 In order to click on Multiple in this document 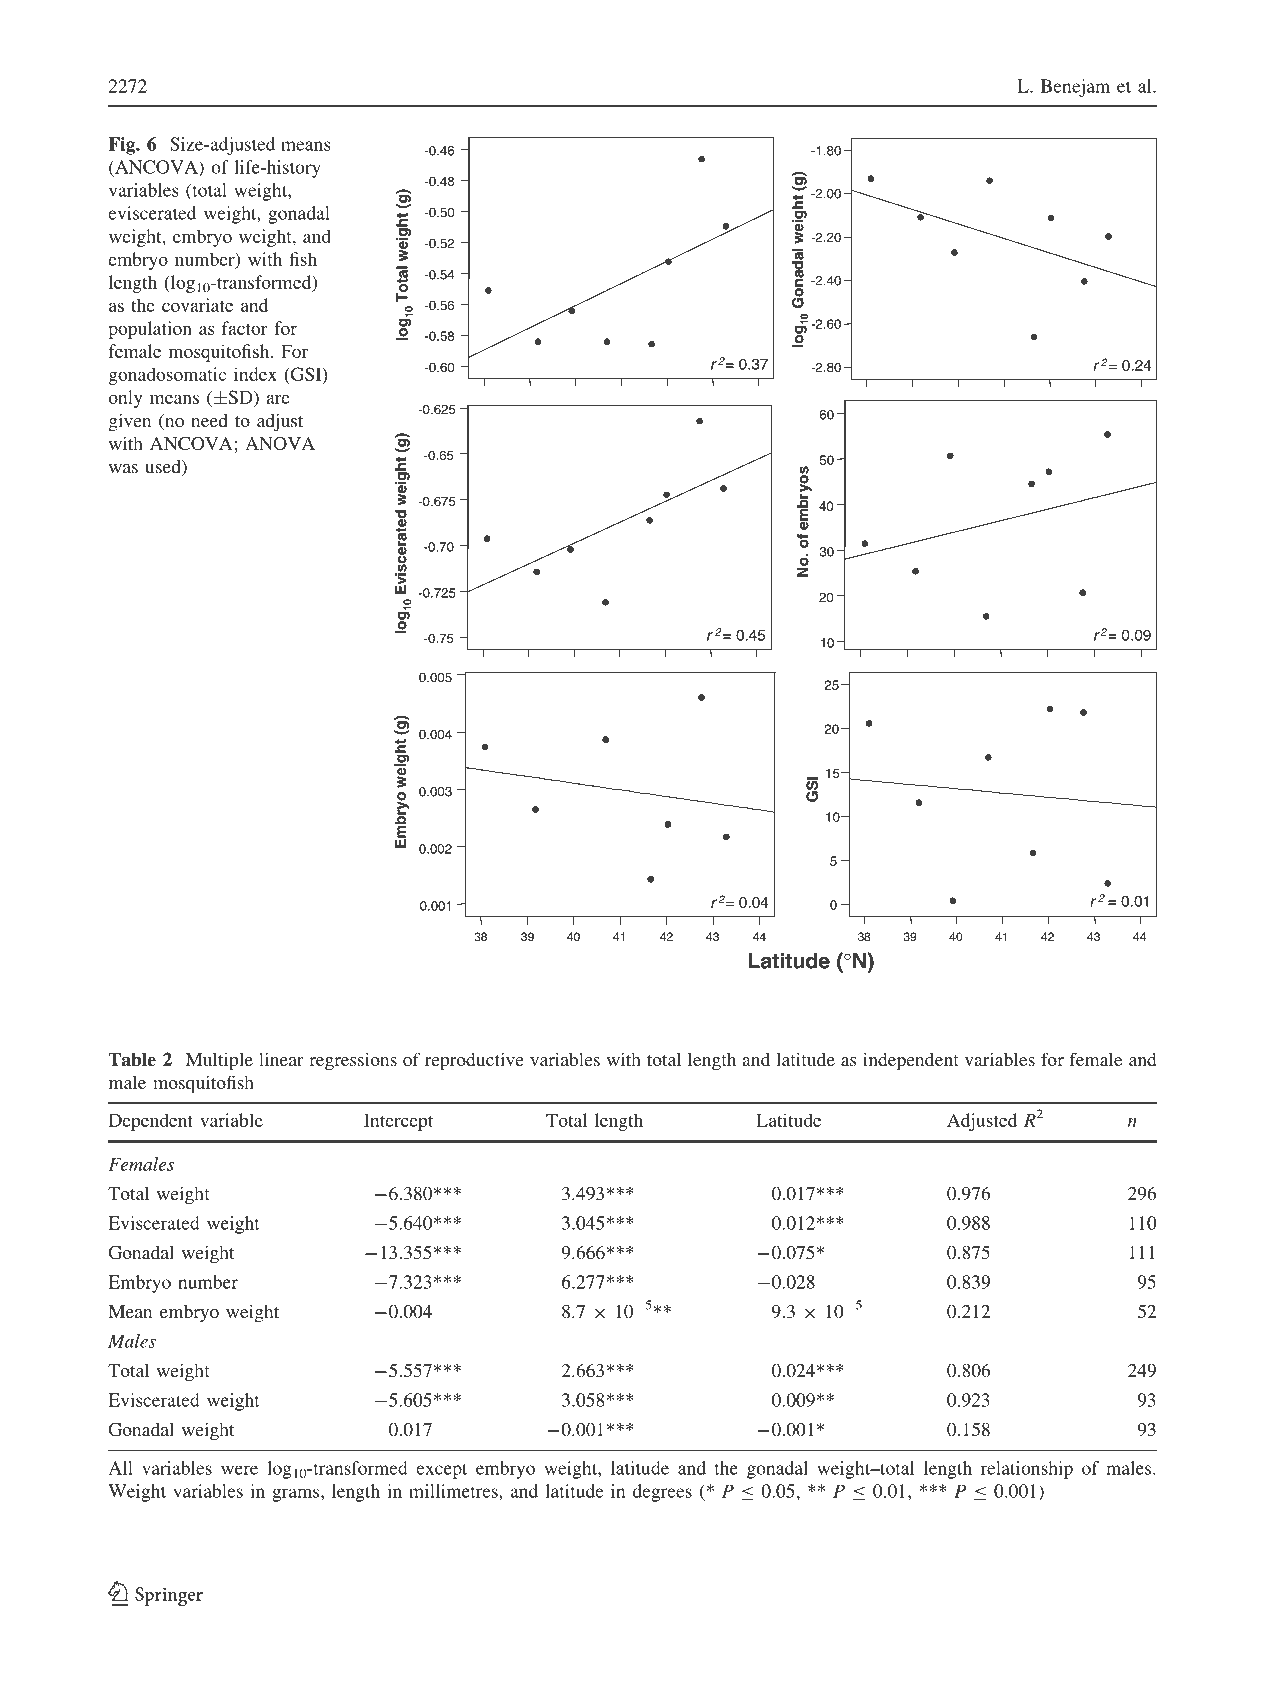, I will do `click(219, 1061)`.
